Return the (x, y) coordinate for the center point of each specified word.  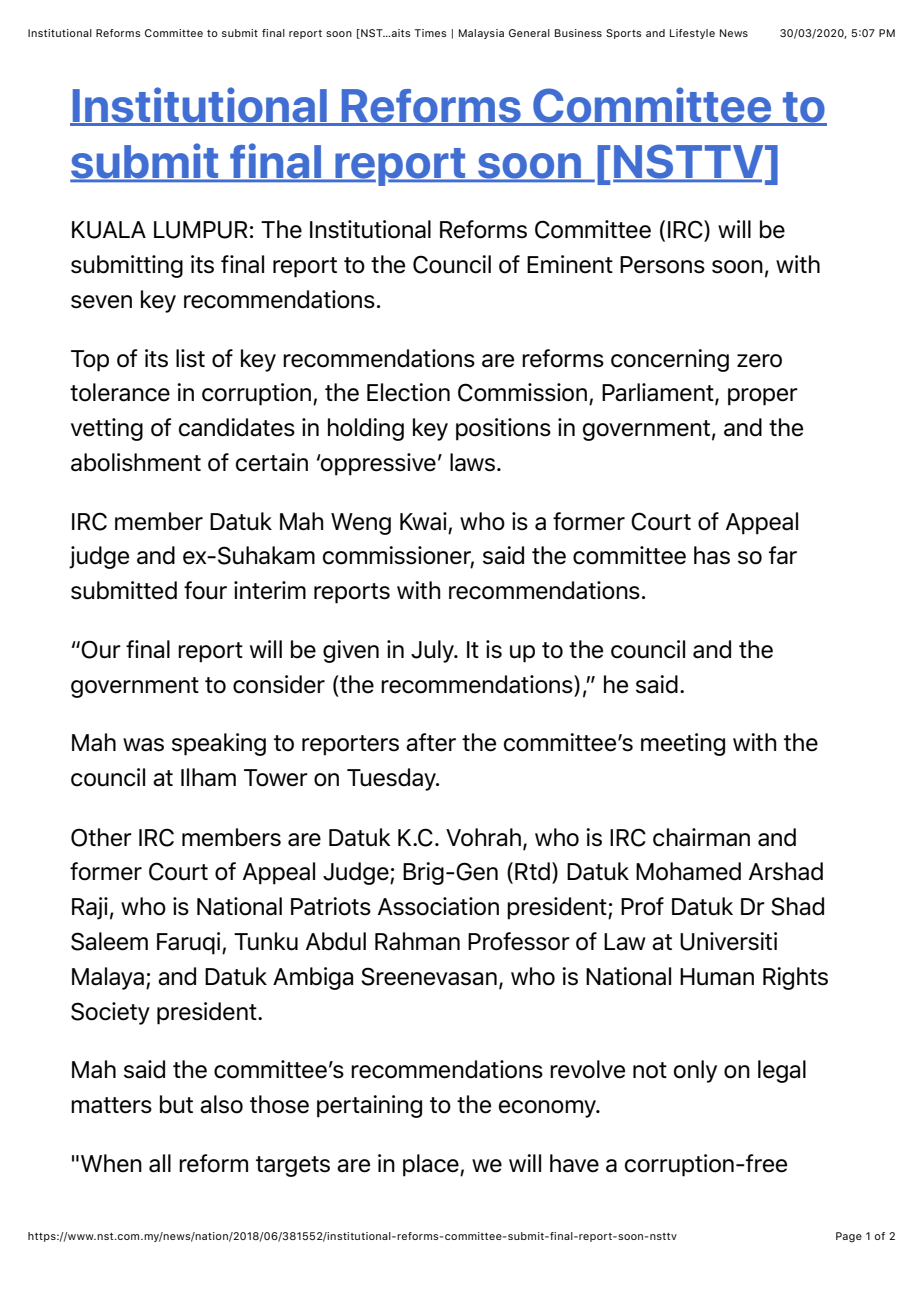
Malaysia (481, 34)
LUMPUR (201, 230)
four (205, 590)
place (432, 1165)
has (712, 555)
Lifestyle (692, 34)
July (433, 651)
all (160, 1163)
